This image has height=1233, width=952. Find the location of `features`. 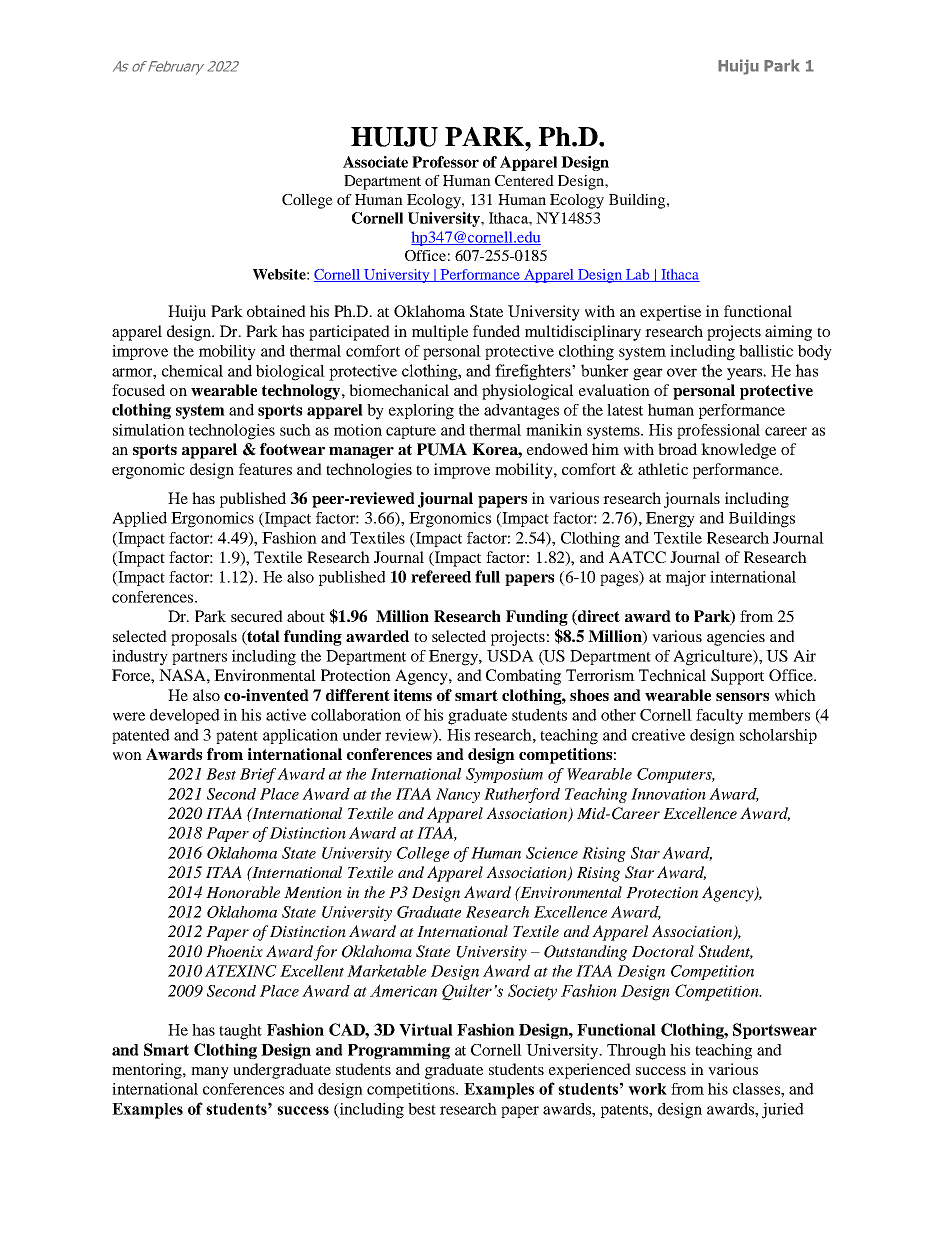

features is located at coordinates (265, 469).
